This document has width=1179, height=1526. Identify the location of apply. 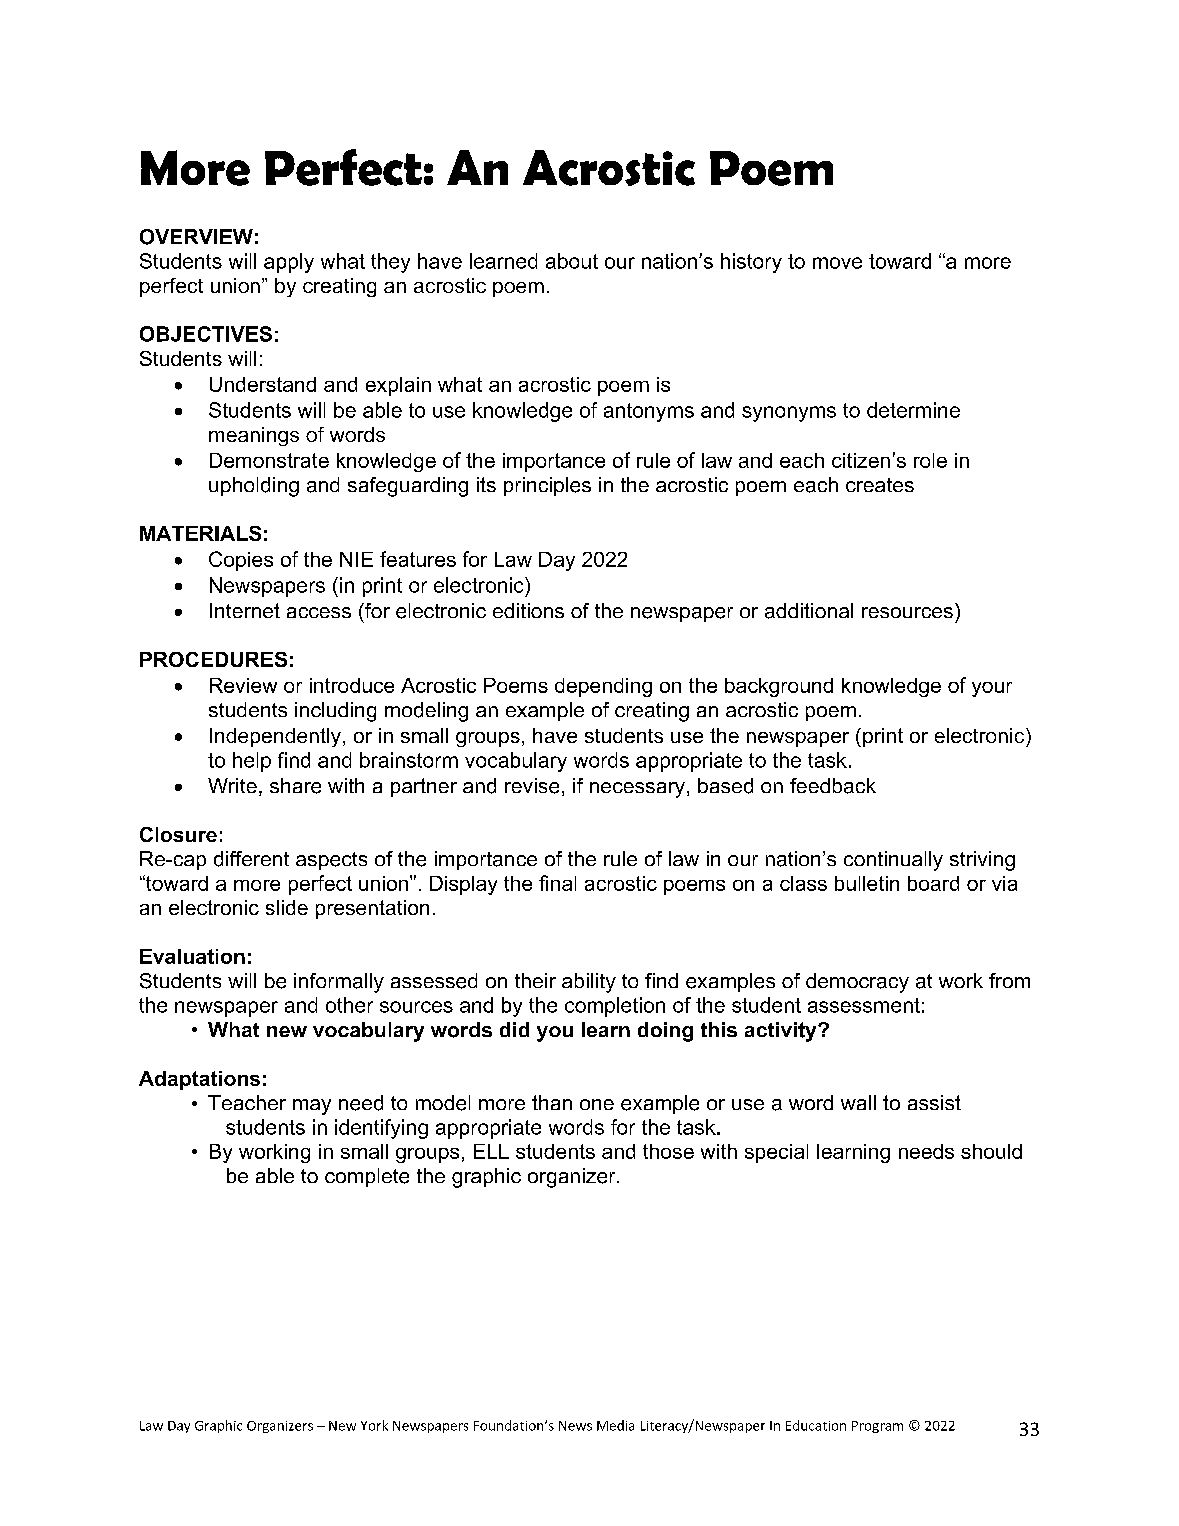
(289, 263).
